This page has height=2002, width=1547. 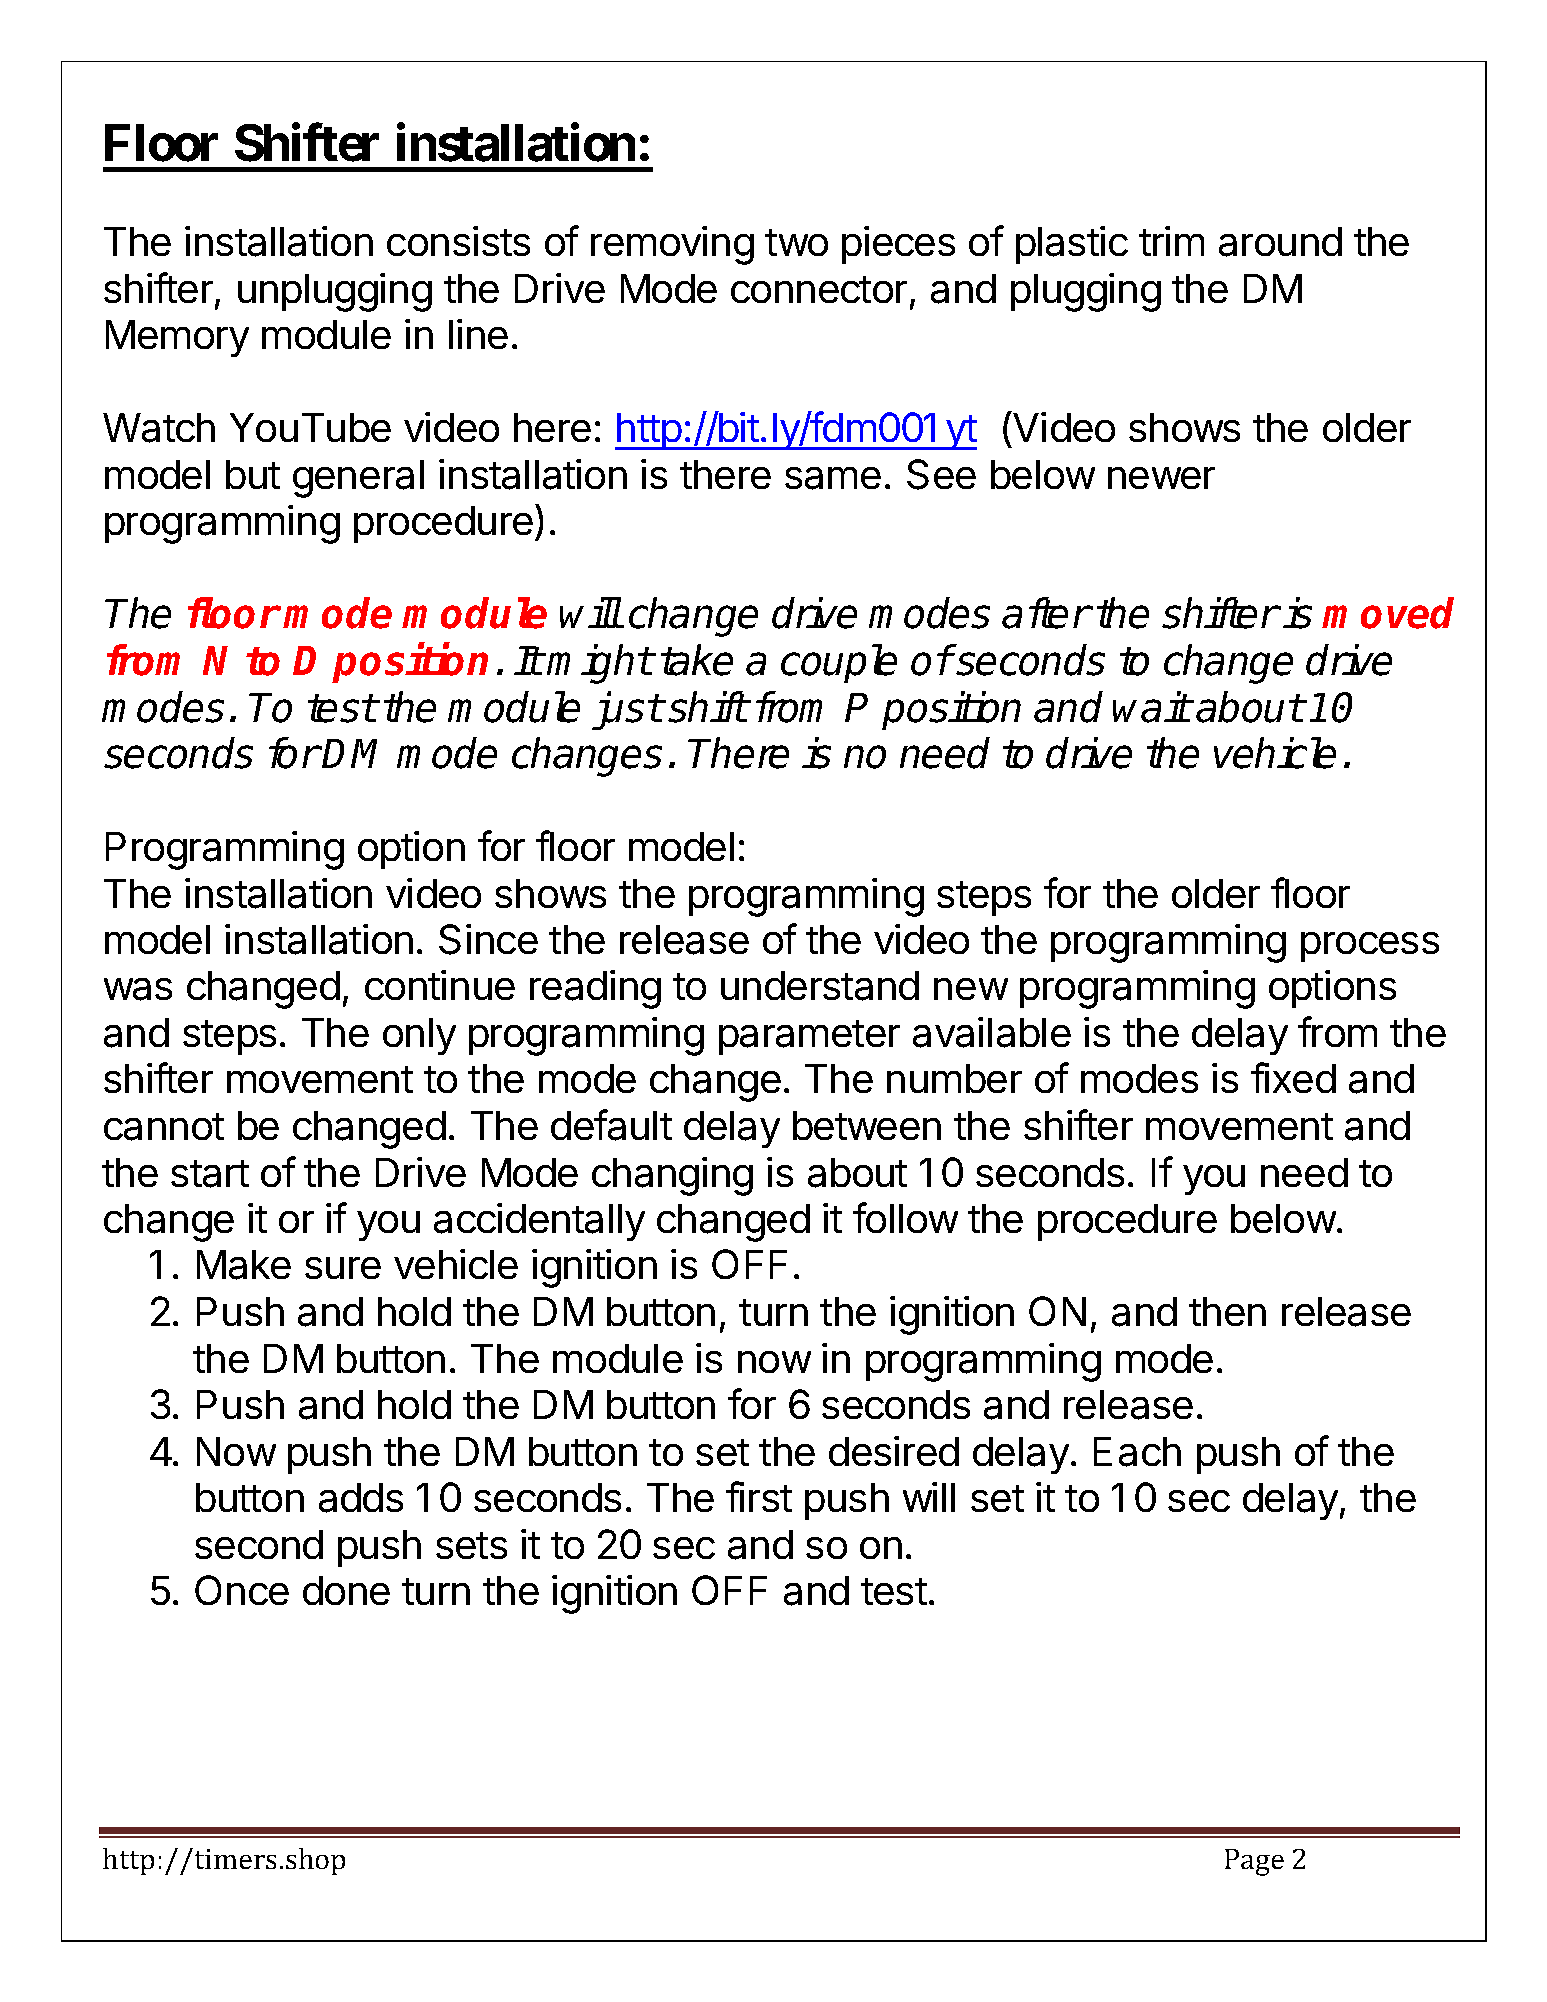 What do you see at coordinates (1227, 1311) in the page?
I see `then` at bounding box center [1227, 1311].
